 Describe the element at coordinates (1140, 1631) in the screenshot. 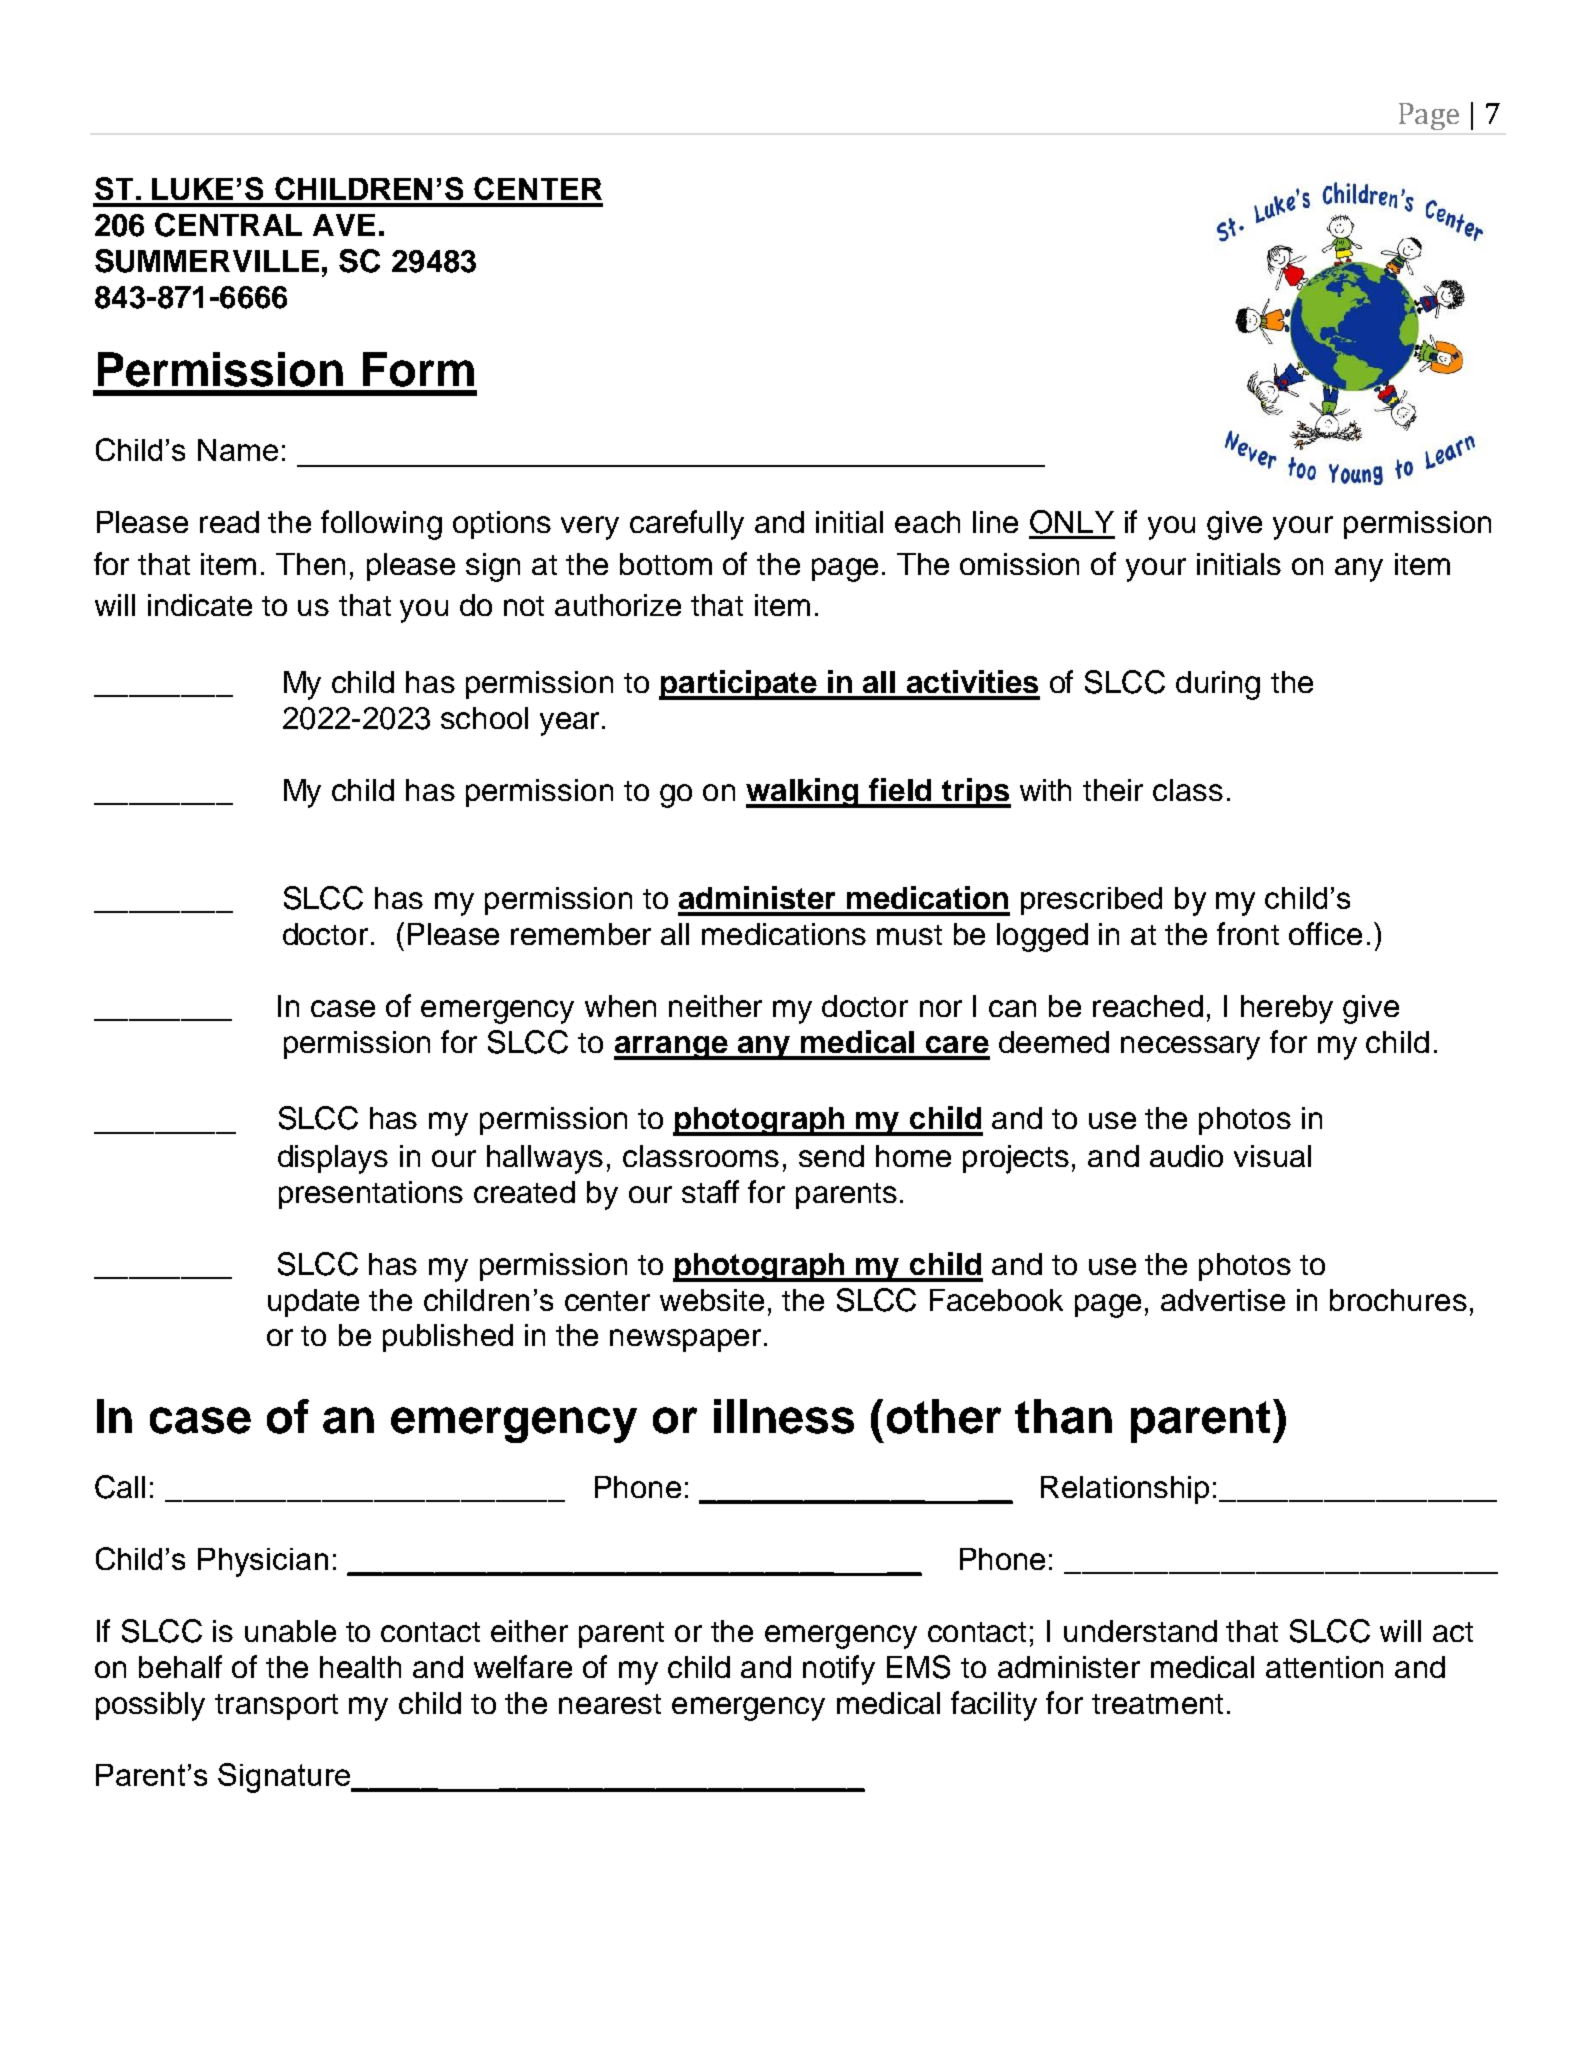

I see `understand` at that location.
